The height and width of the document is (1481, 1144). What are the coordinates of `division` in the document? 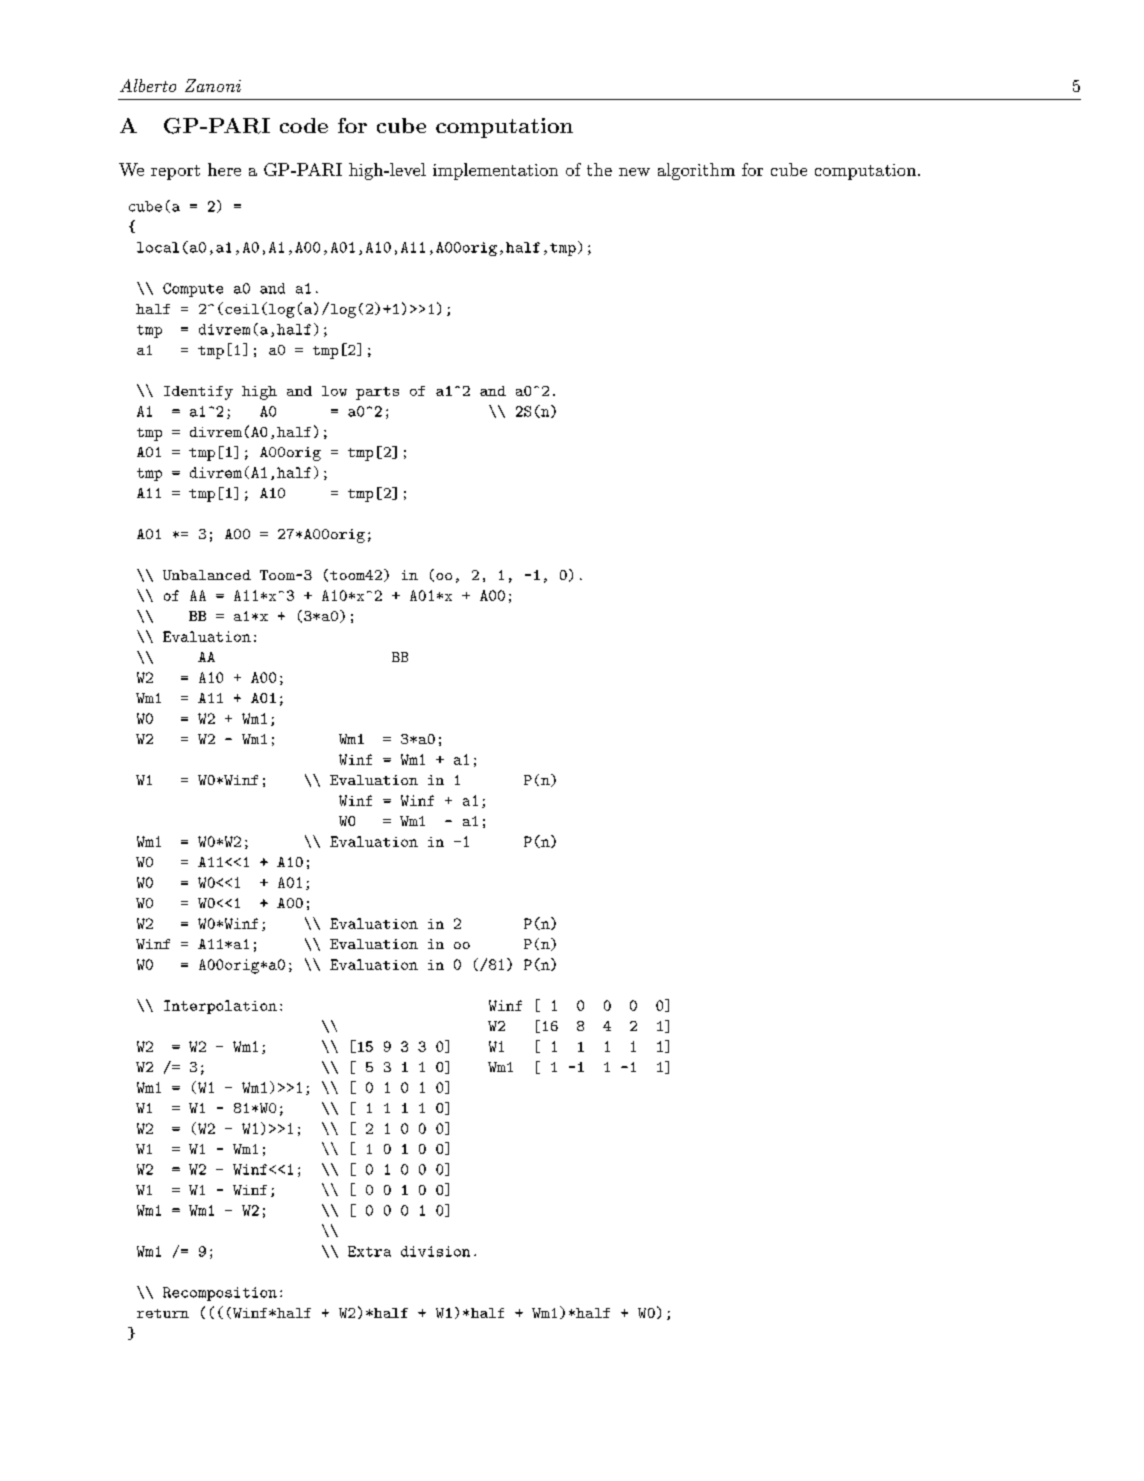 It's located at (435, 1251).
